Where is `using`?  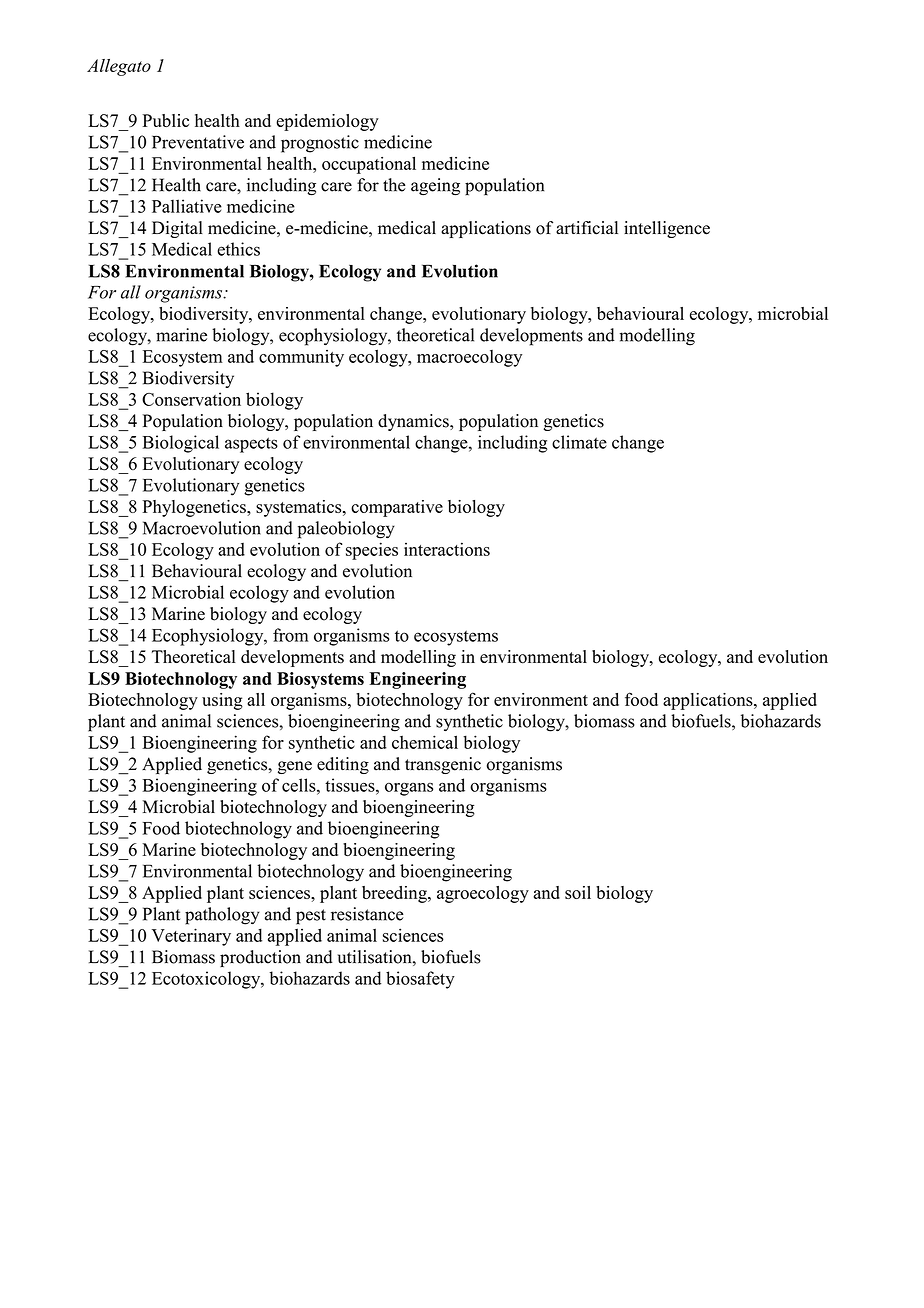
using is located at coordinates (222, 701).
